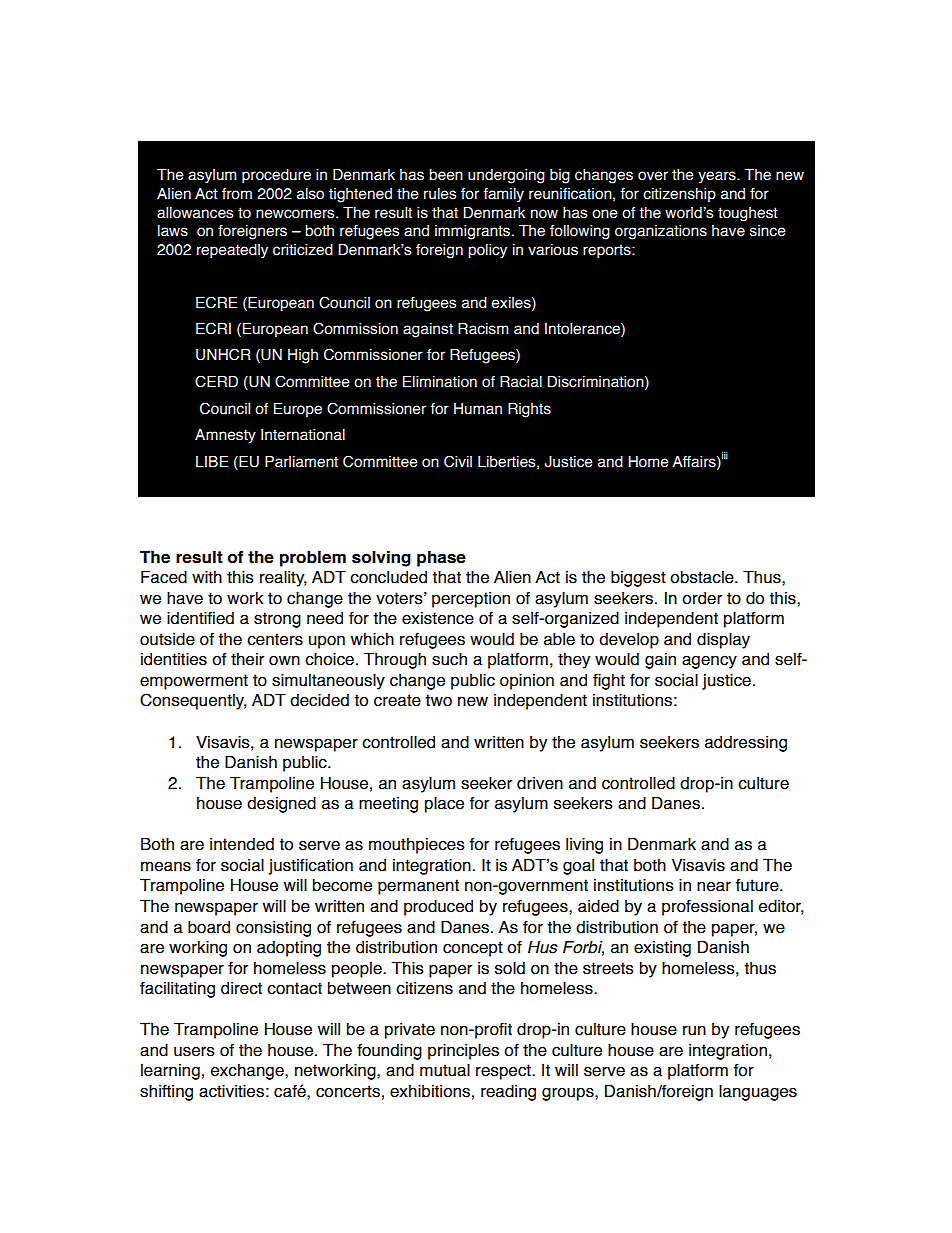  Describe the element at coordinates (718, 177) in the screenshot. I see `years` at that location.
